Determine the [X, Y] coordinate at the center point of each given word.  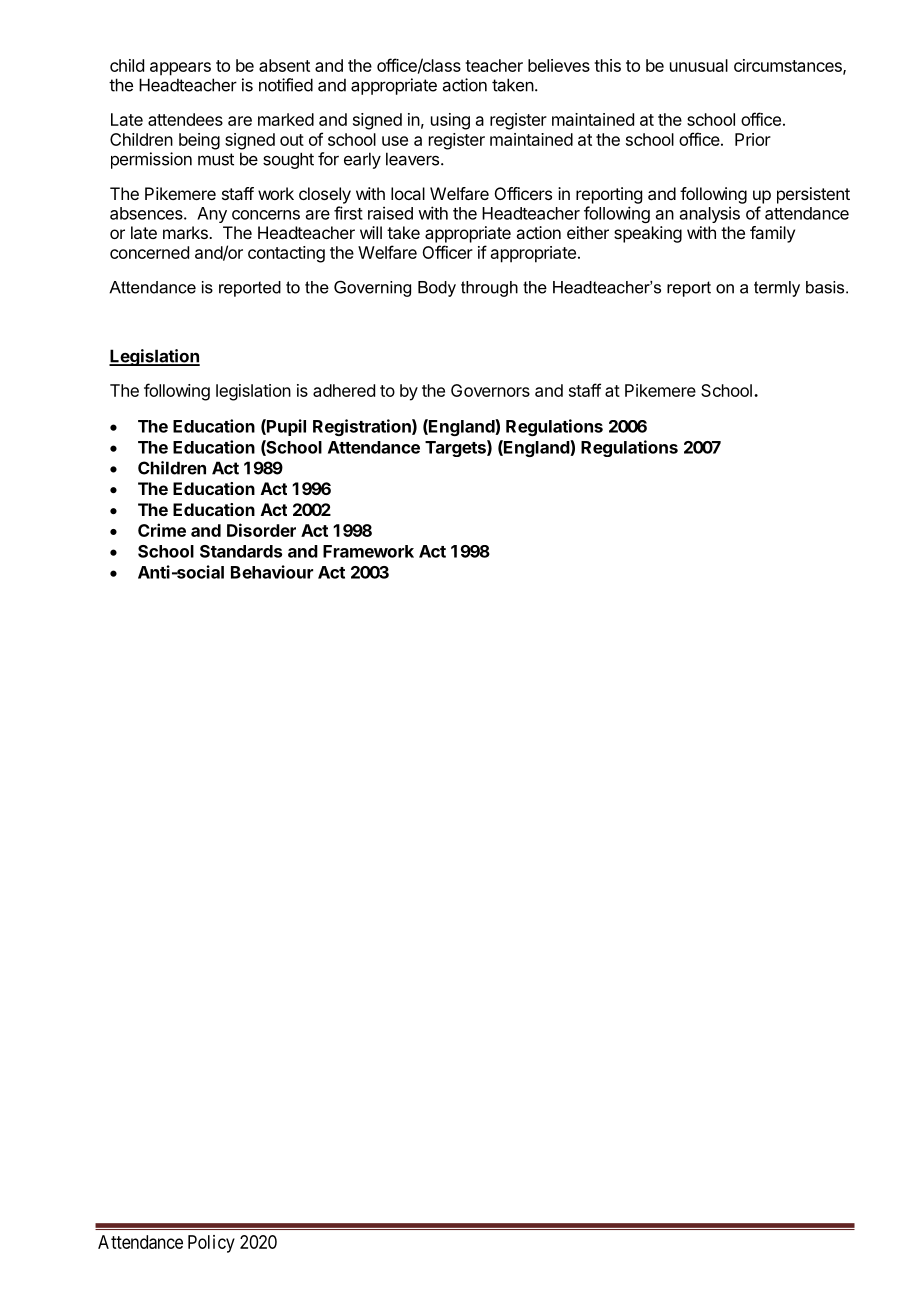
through [489, 289]
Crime [162, 530]
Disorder [261, 530]
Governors [490, 390]
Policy [211, 1244]
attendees [185, 119]
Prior [753, 139]
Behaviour [272, 572]
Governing [372, 288]
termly [777, 289]
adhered [344, 390]
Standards [241, 551]
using [450, 121]
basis [826, 287]
